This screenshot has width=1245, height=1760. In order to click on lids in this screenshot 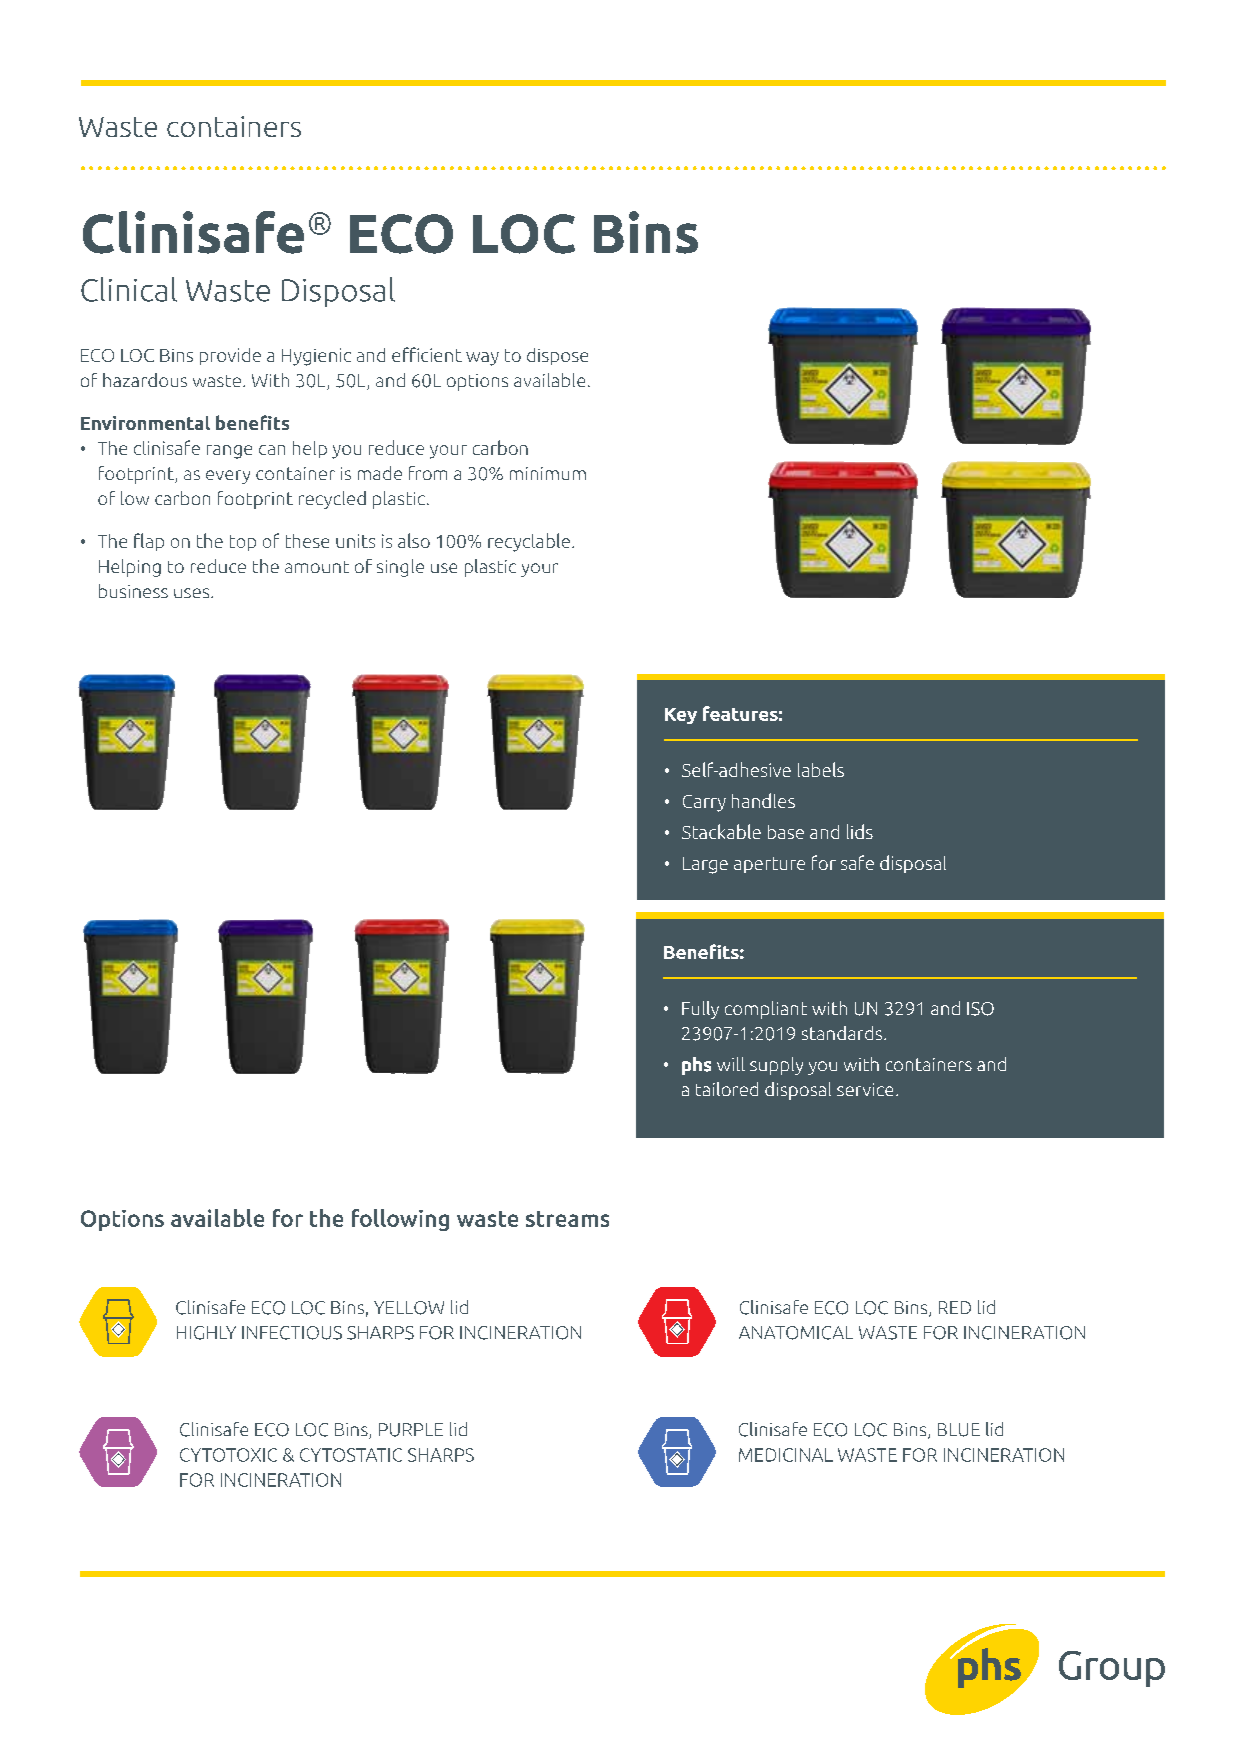, I will do `click(860, 831)`.
